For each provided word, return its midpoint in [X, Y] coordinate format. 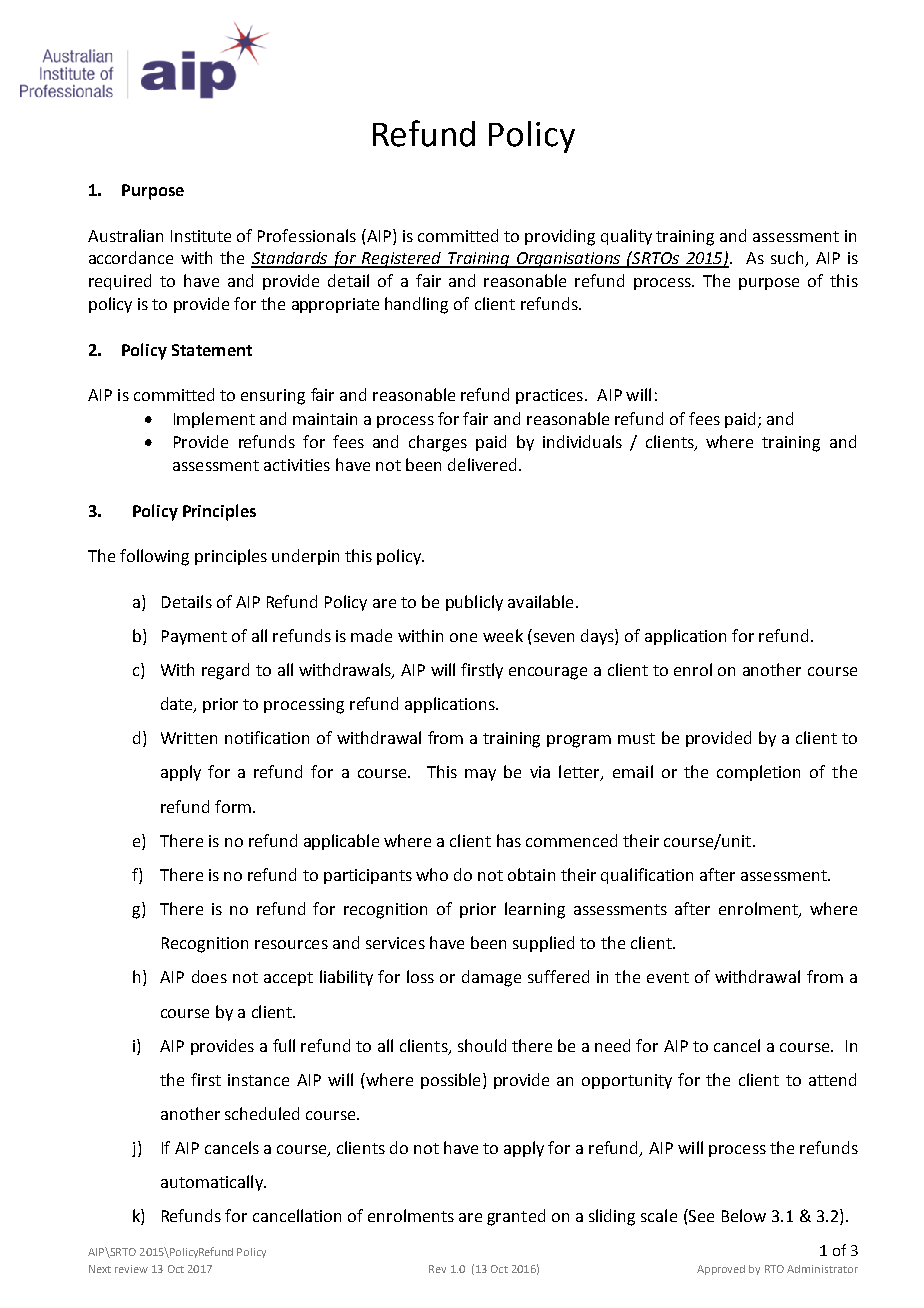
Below [744, 1215]
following [154, 557]
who [432, 874]
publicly [474, 603]
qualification [647, 876]
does [209, 976]
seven [554, 637]
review [131, 1269]
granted [516, 1217]
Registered [402, 260]
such [788, 259]
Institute [201, 236]
